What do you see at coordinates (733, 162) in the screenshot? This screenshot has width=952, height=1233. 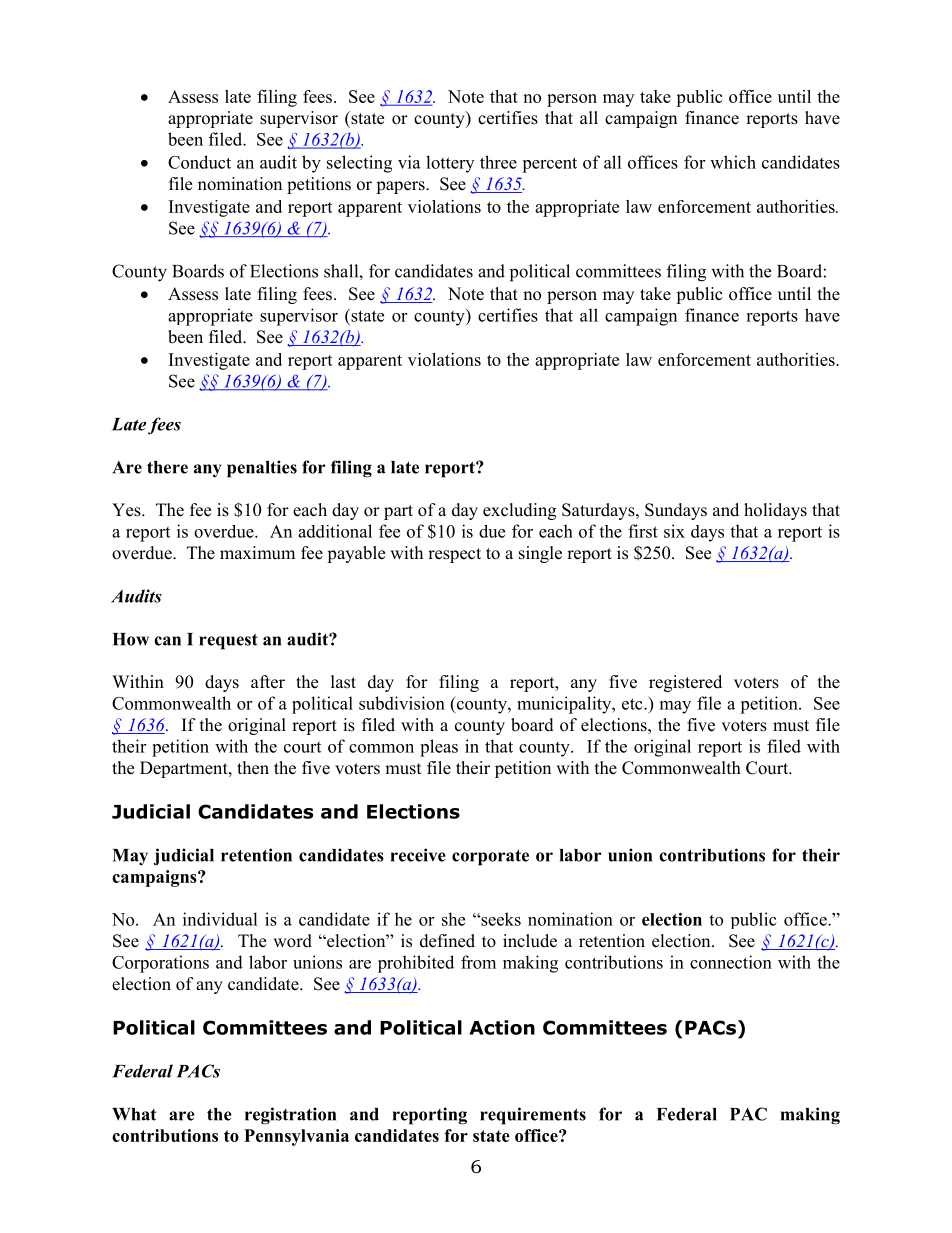 I see `which` at bounding box center [733, 162].
